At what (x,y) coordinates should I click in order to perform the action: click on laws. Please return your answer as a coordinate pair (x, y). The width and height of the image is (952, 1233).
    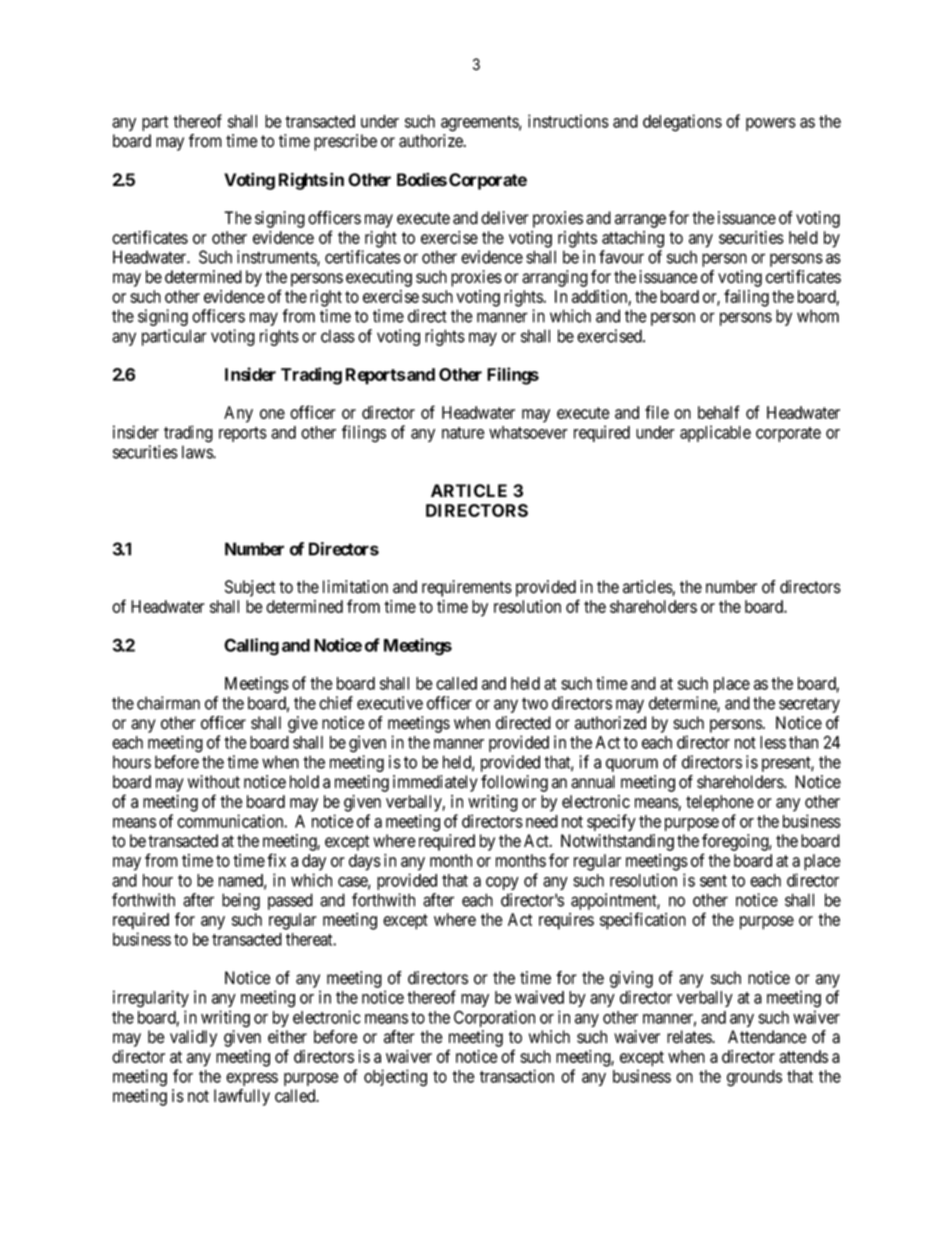
    Looking at the image, I should click on (198, 452).
